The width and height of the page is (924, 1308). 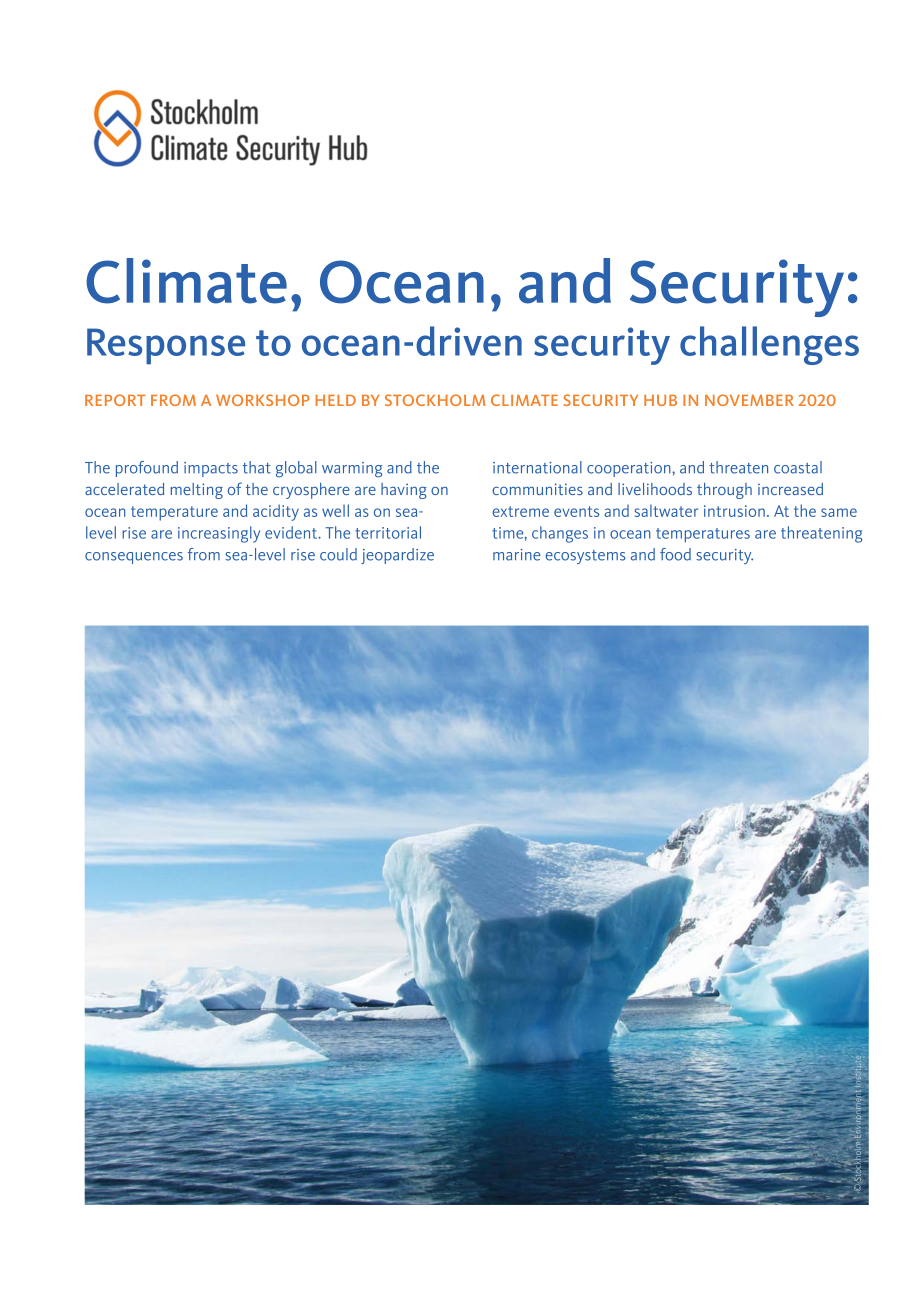 I want to click on coastal, so click(x=798, y=467).
